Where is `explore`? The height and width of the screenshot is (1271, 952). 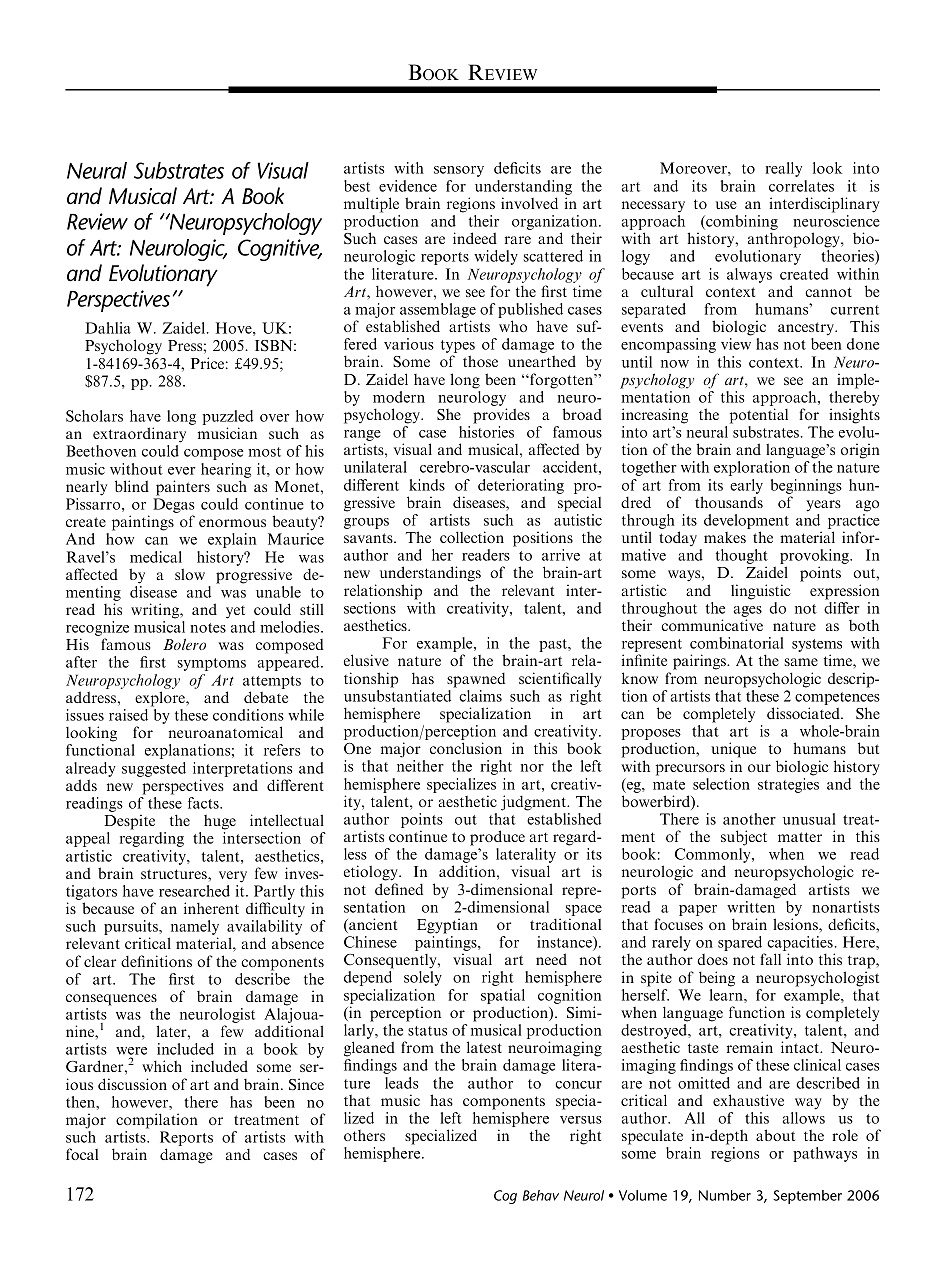
explore is located at coordinates (161, 699).
